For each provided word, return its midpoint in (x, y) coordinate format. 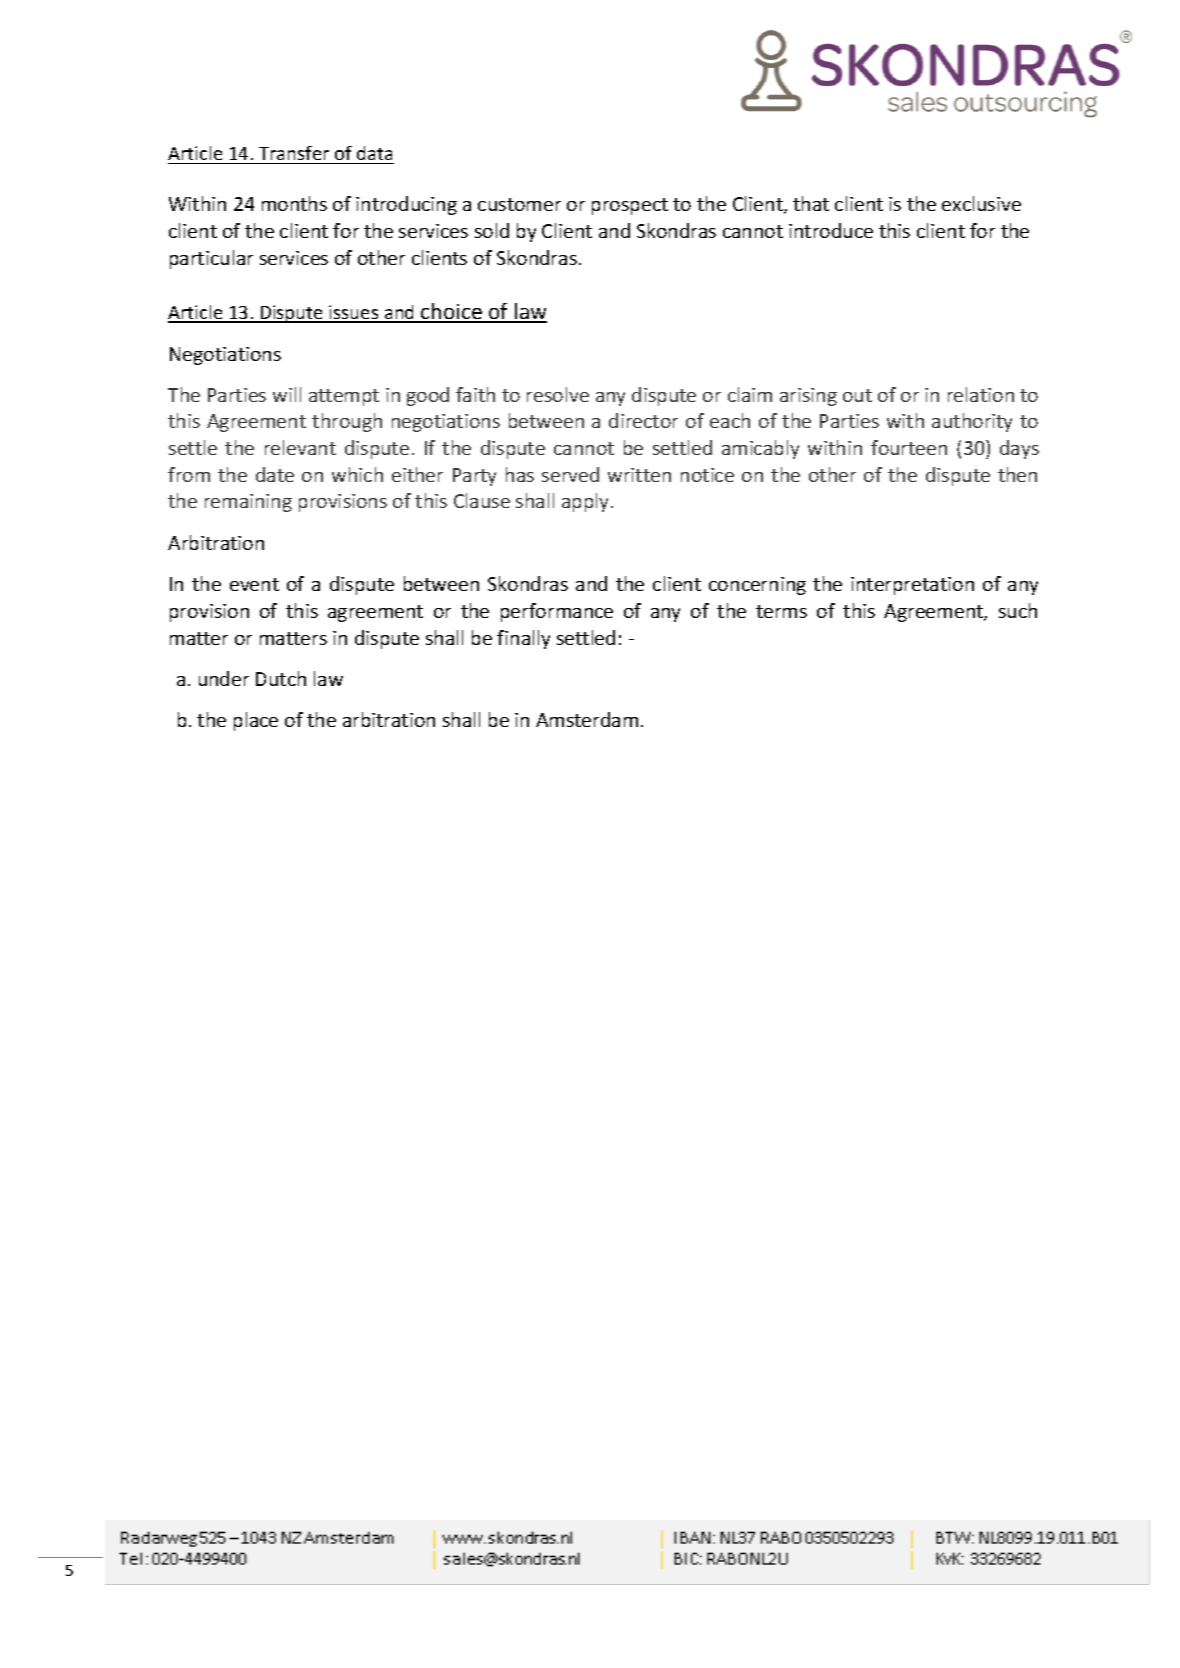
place (256, 721)
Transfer (294, 153)
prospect (630, 206)
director (643, 420)
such (1018, 610)
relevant (300, 447)
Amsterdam (587, 719)
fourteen (909, 447)
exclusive (981, 203)
